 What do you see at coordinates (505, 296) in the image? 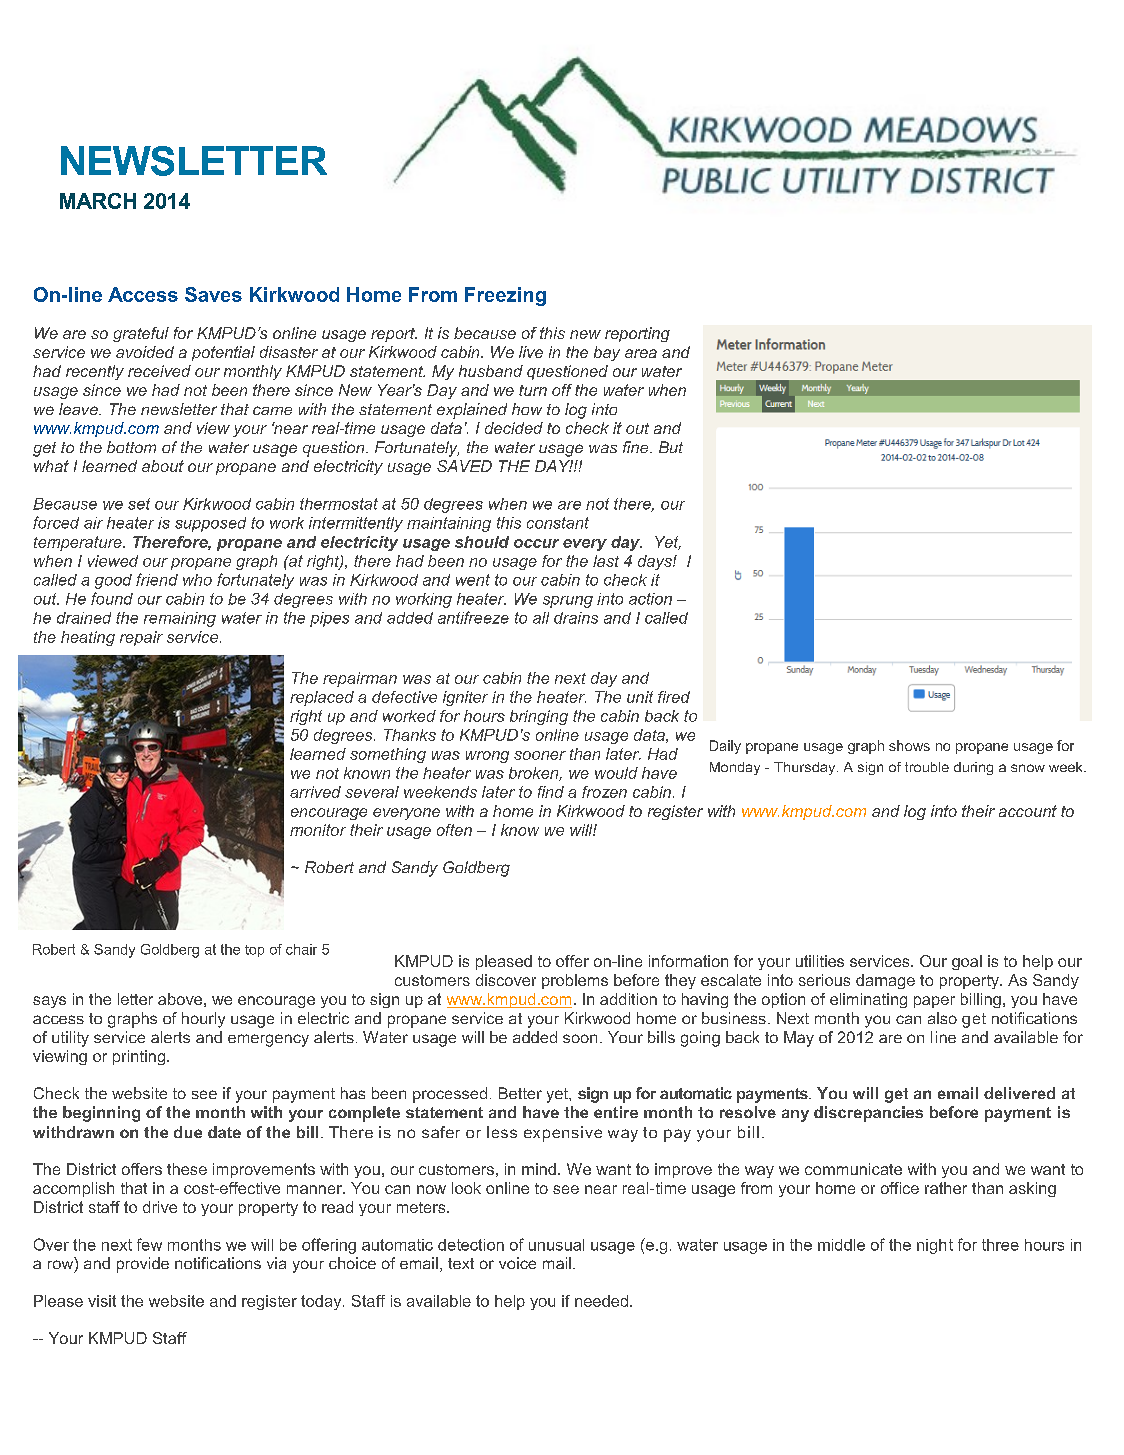
I see `Freezing` at bounding box center [505, 296].
